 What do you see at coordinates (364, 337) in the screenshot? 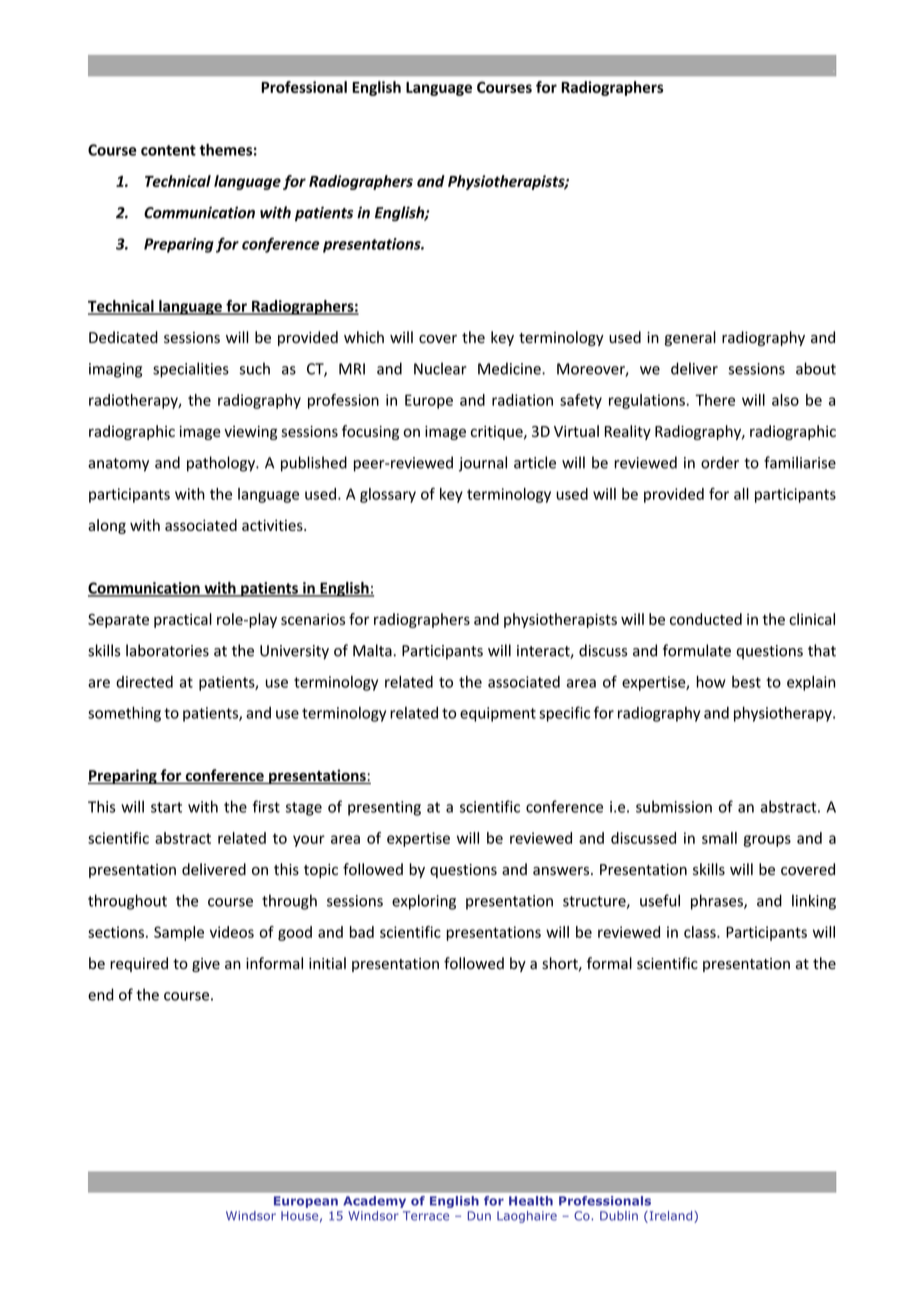
I see `which` at bounding box center [364, 337].
